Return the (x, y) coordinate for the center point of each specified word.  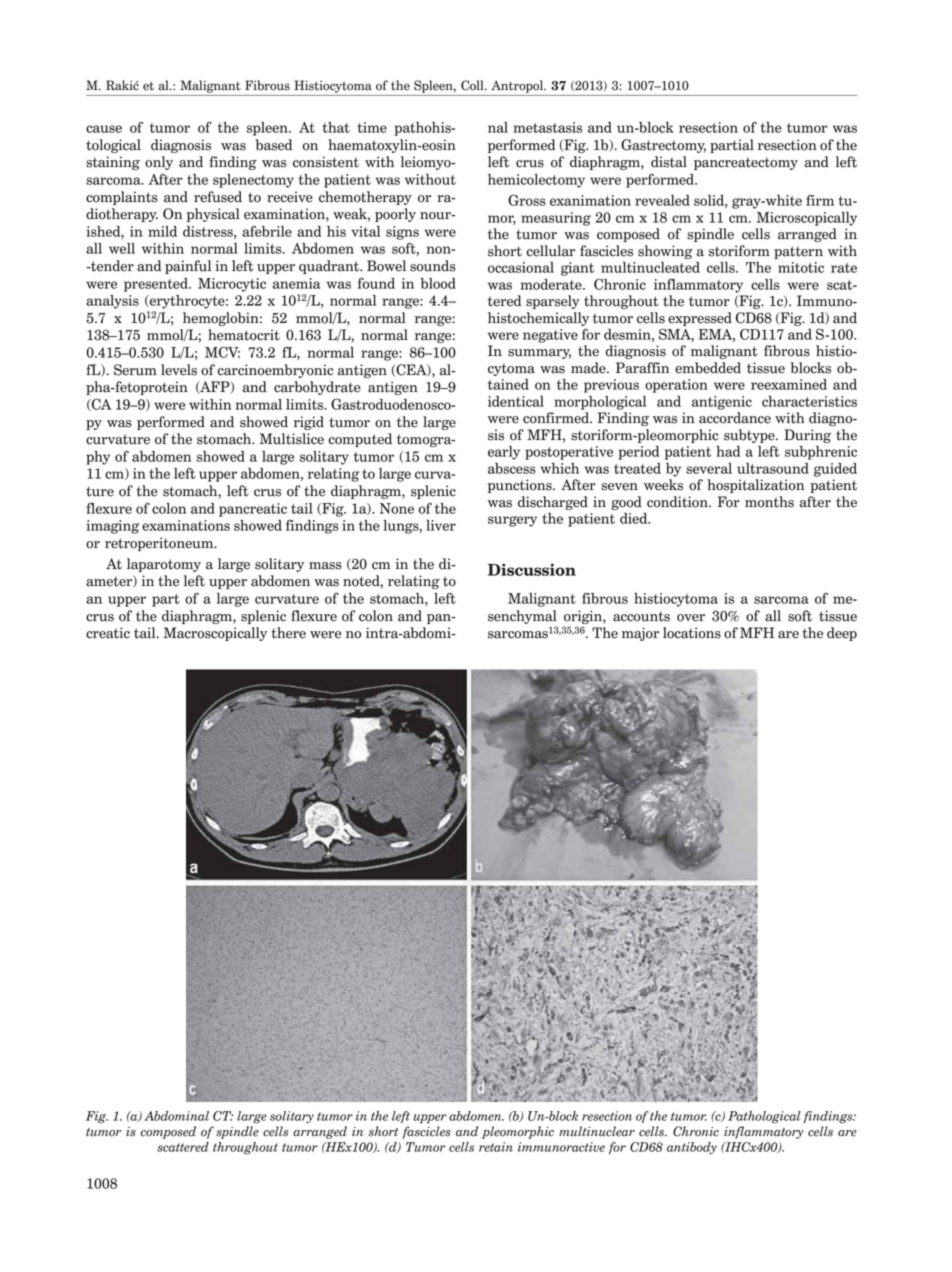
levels (179, 370)
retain (496, 1147)
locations (692, 633)
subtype (750, 436)
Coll (473, 85)
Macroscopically (215, 634)
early (504, 453)
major (640, 634)
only (159, 163)
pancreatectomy (746, 163)
